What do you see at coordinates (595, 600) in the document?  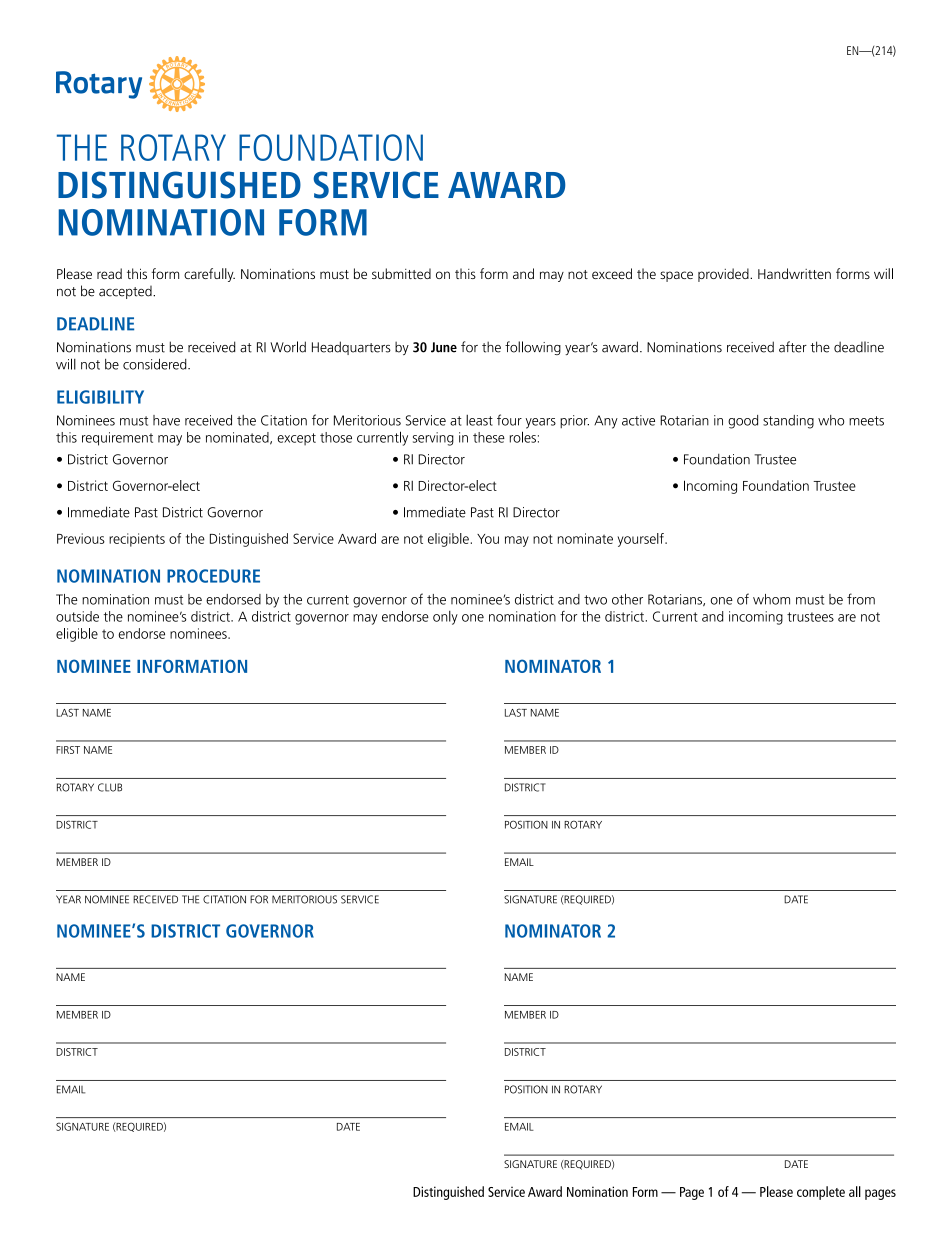 I see `two` at bounding box center [595, 600].
